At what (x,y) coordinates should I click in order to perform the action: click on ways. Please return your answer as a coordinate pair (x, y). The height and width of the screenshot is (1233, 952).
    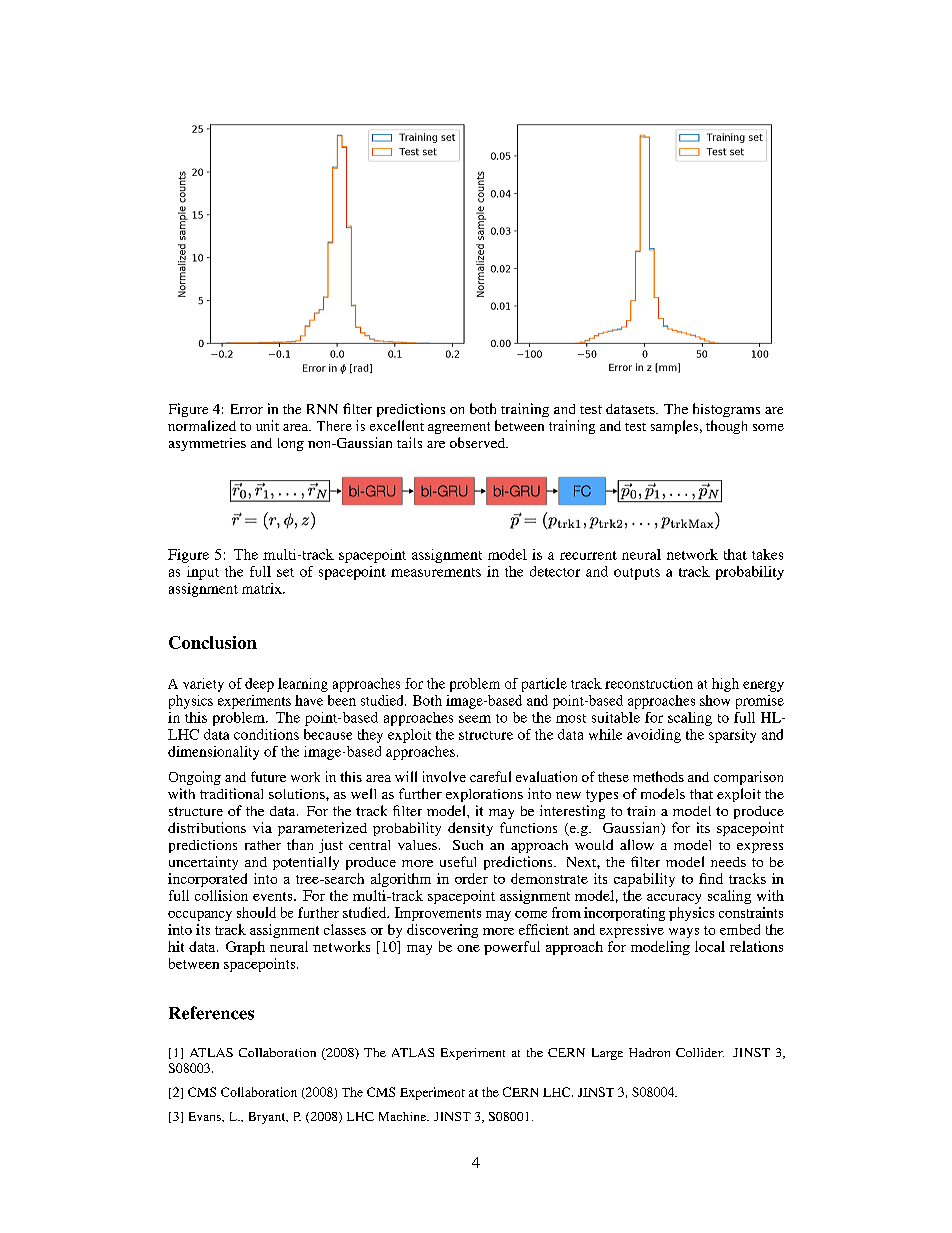
    Looking at the image, I should click on (684, 933).
